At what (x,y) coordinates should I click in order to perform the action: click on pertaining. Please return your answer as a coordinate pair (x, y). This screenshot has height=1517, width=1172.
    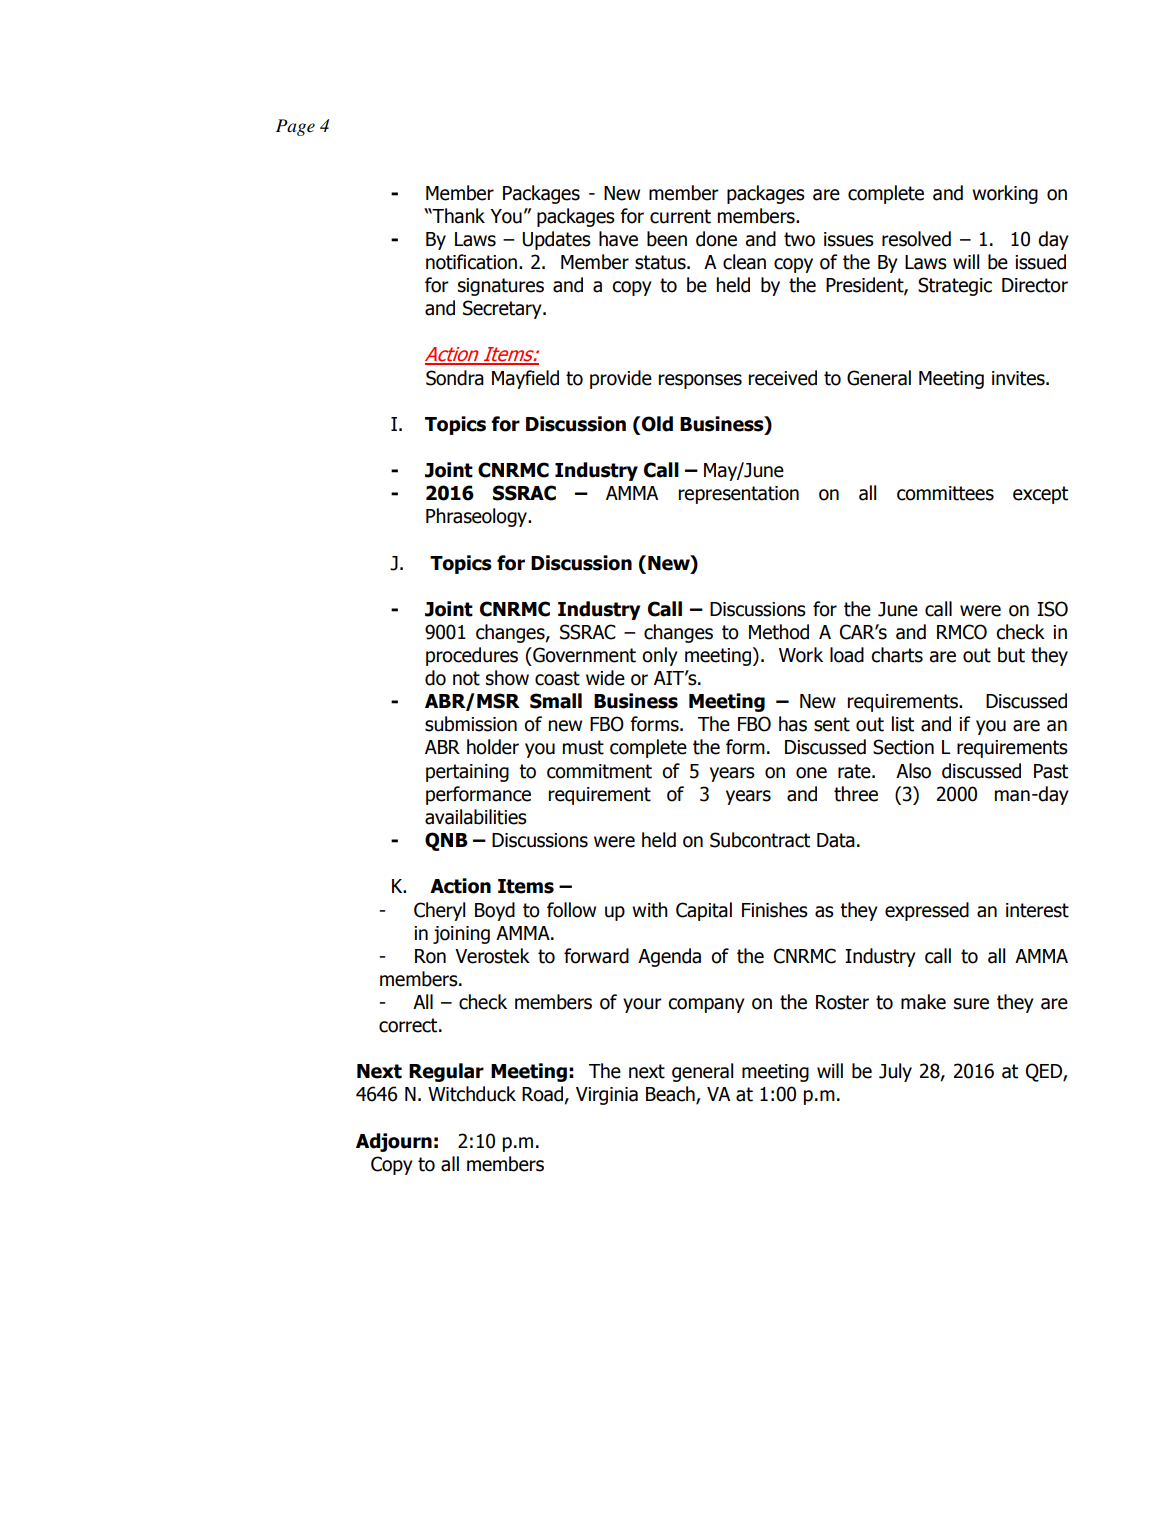
    Looking at the image, I should click on (467, 773).
